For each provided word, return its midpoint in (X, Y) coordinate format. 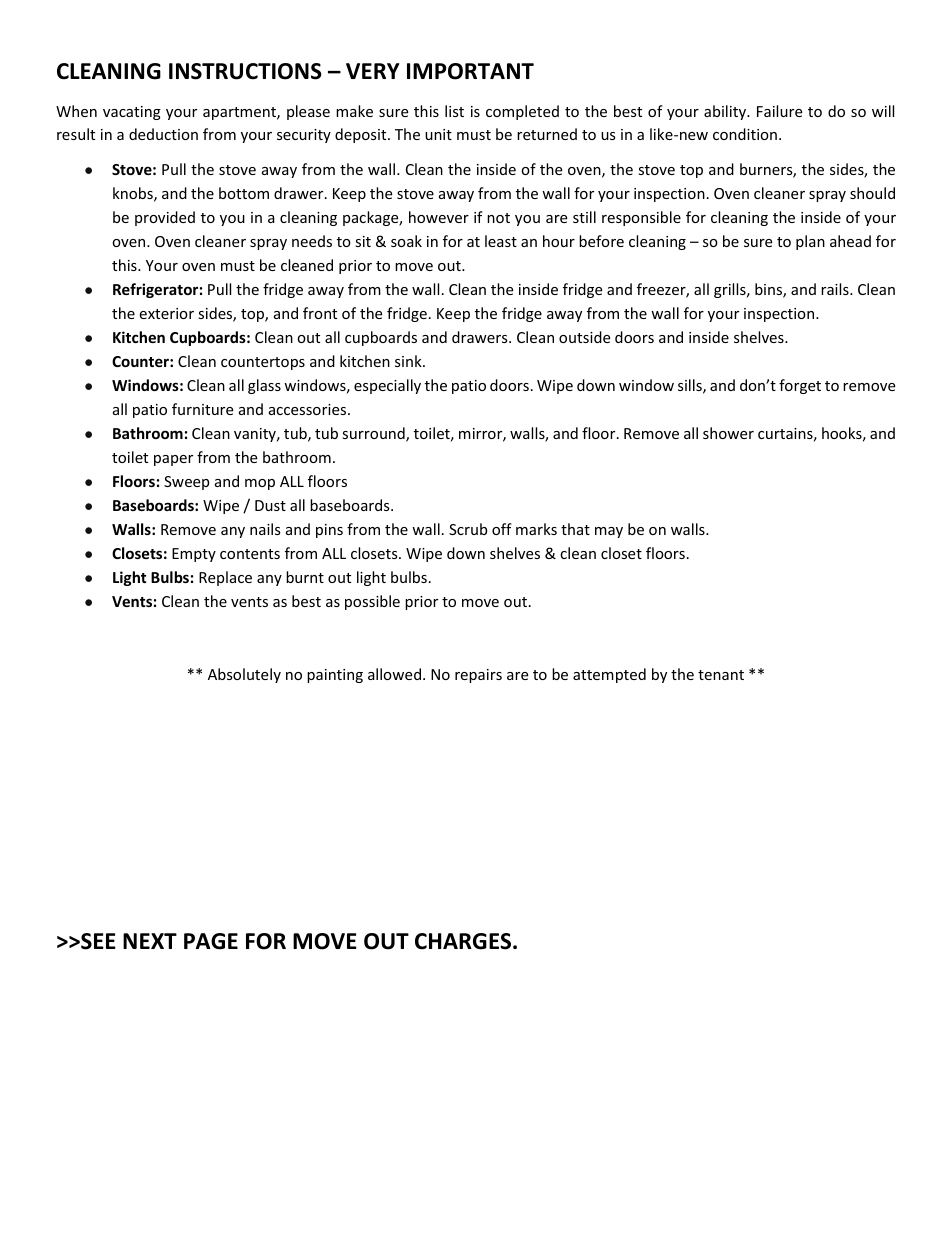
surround (374, 434)
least (501, 241)
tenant (721, 675)
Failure (779, 111)
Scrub (468, 529)
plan (810, 242)
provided (165, 218)
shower (728, 433)
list (454, 111)
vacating (132, 113)
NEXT (150, 941)
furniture (202, 409)
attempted (609, 675)
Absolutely (244, 675)
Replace (225, 578)
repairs (478, 676)
